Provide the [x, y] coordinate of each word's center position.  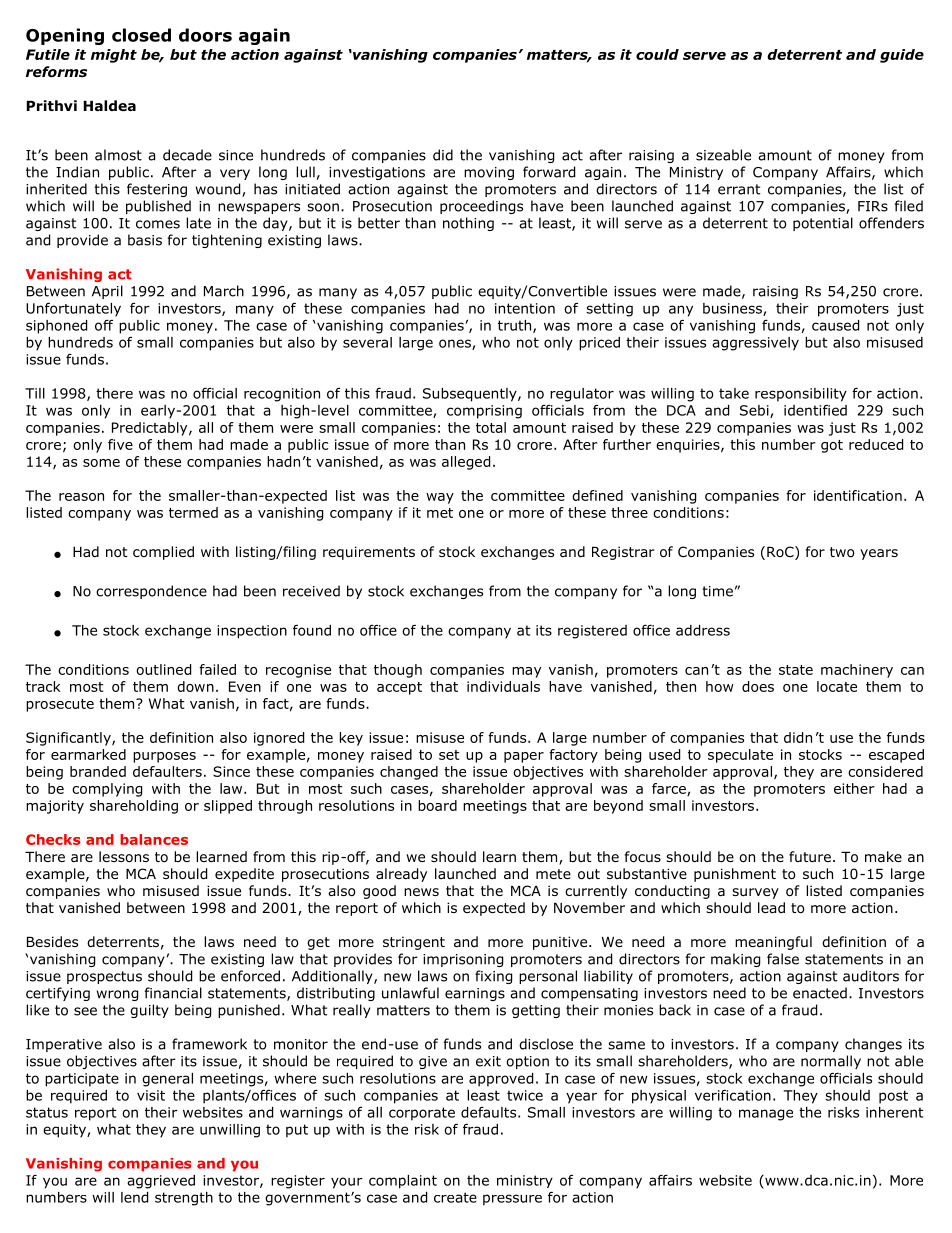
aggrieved [161, 1182]
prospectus [104, 977]
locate [837, 686]
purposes [164, 757]
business [733, 309]
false [783, 959]
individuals [503, 686]
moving [489, 173]
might [114, 56]
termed [193, 512]
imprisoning [463, 960]
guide [902, 56]
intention [525, 308]
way [440, 498]
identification [858, 495]
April [107, 292]
